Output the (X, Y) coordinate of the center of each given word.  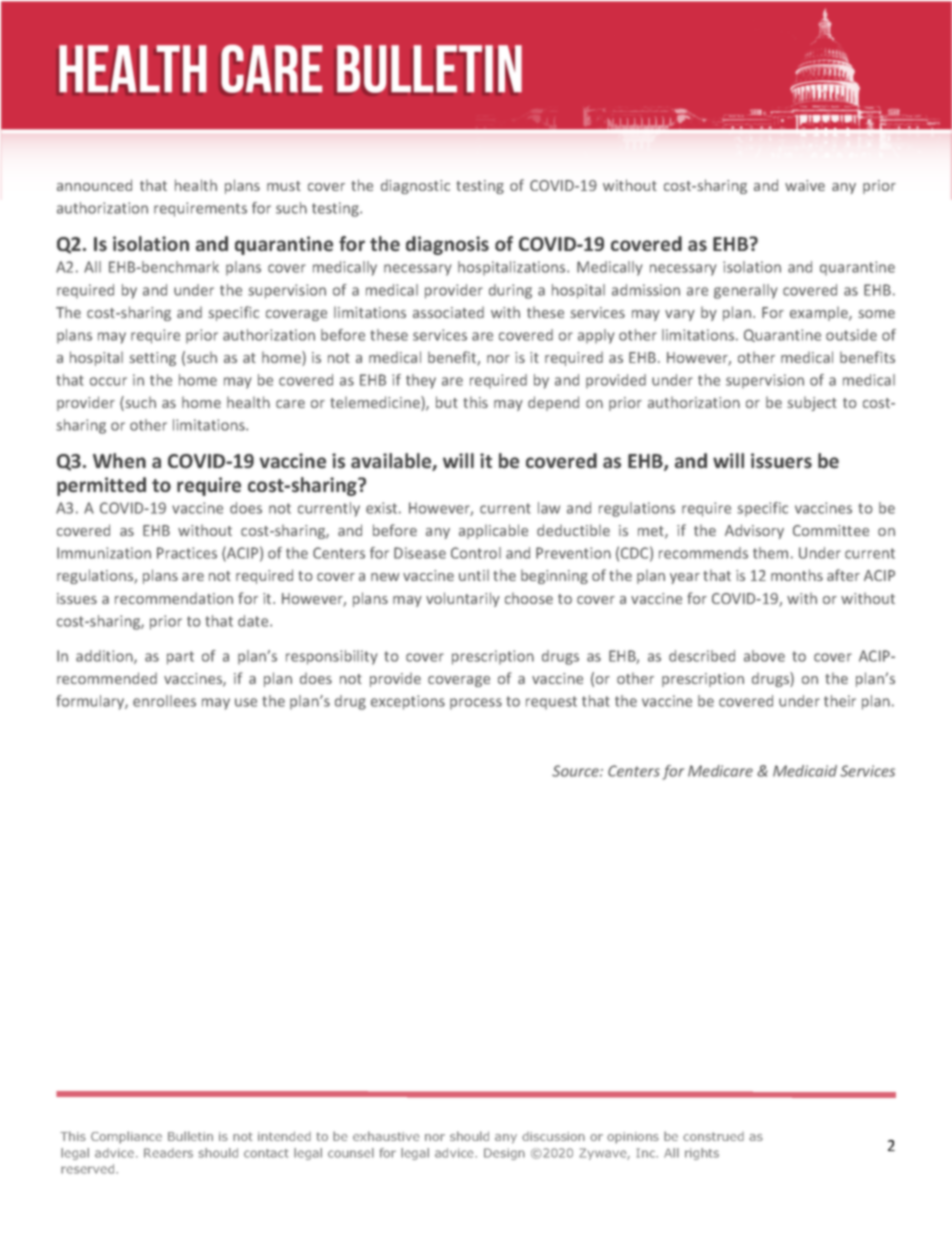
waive (805, 185)
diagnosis (447, 245)
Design (504, 1154)
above (764, 656)
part (180, 658)
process (476, 704)
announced (94, 185)
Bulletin (190, 1136)
